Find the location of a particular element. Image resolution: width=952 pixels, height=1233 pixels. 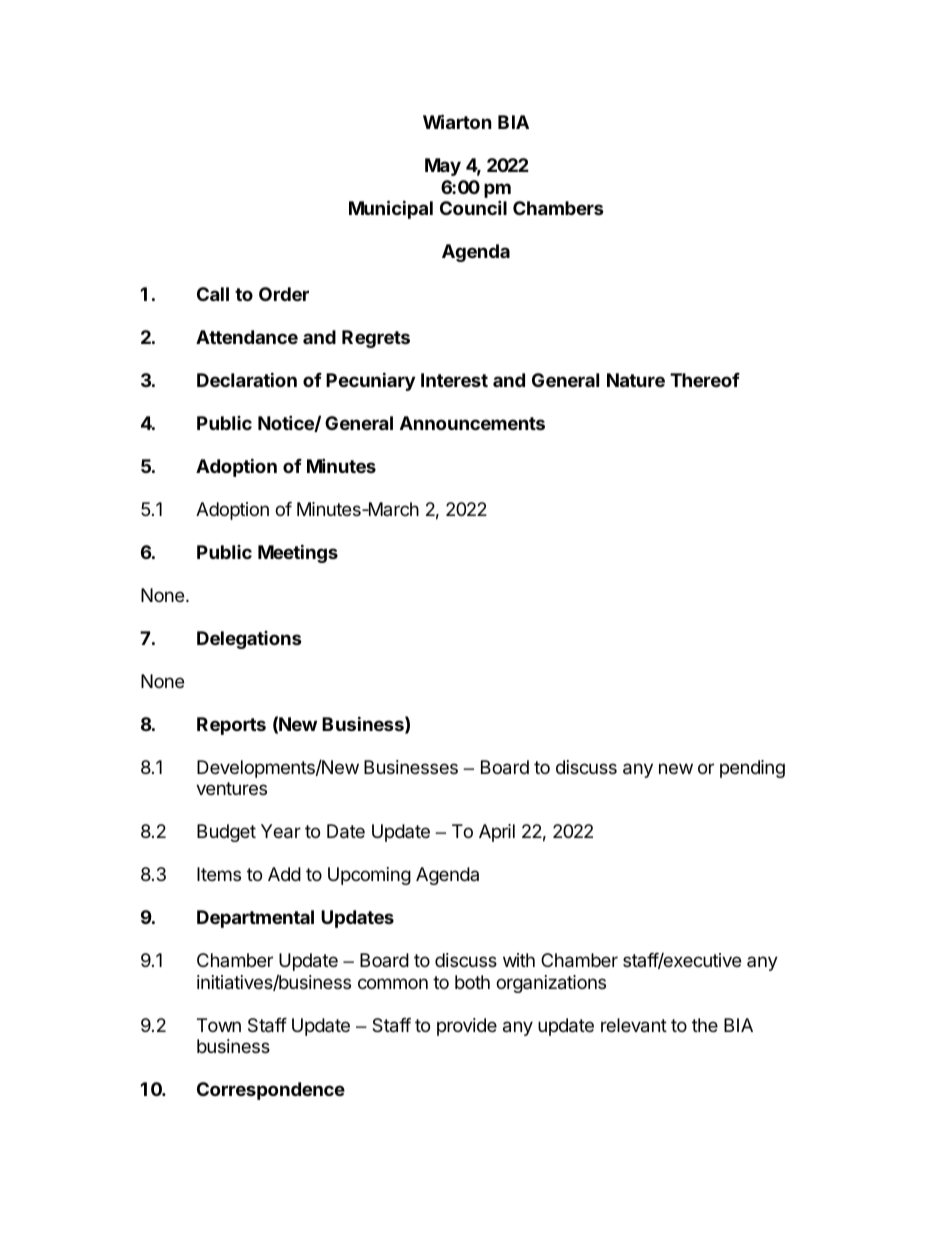

Municipal is located at coordinates (391, 209).
